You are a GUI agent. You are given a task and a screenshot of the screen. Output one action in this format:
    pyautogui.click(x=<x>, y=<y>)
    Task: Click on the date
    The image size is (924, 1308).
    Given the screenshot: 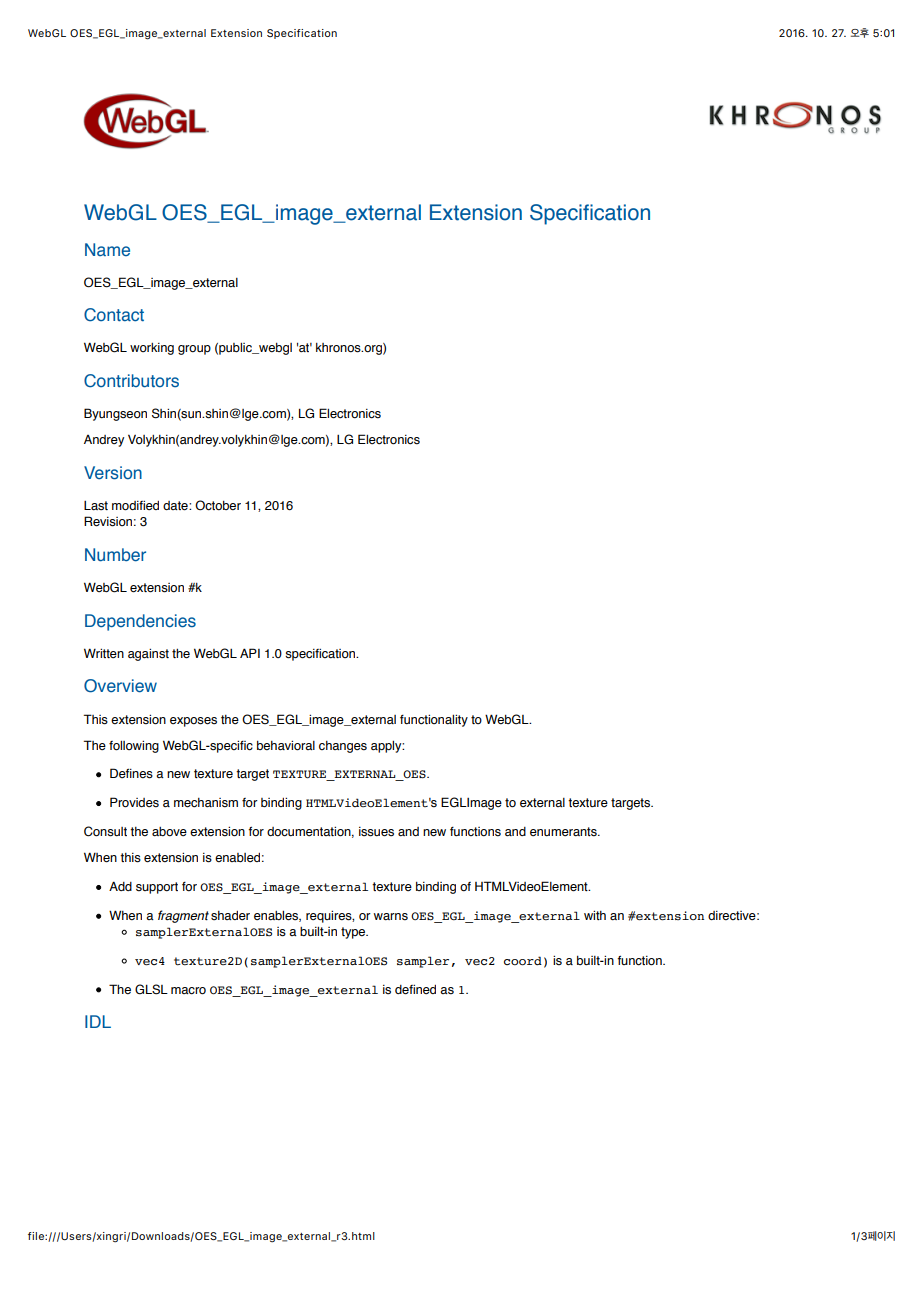 What is the action you would take?
    pyautogui.click(x=176, y=506)
